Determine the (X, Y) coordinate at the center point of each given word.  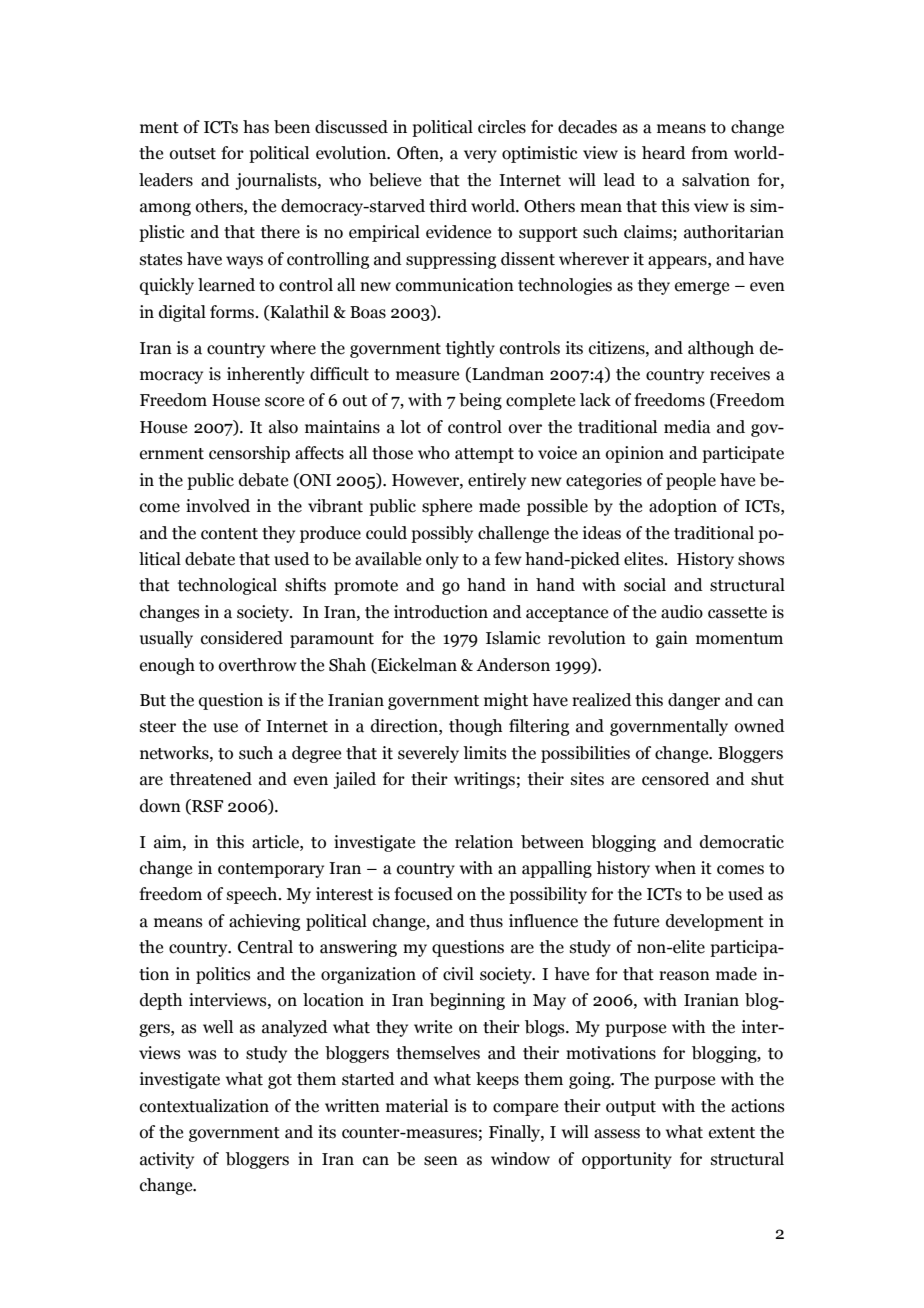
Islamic (513, 638)
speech (253, 895)
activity (167, 1160)
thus (486, 921)
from (709, 153)
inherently (266, 375)
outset (193, 154)
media (687, 427)
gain (672, 639)
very (480, 156)
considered (242, 638)
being (480, 401)
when (675, 868)
